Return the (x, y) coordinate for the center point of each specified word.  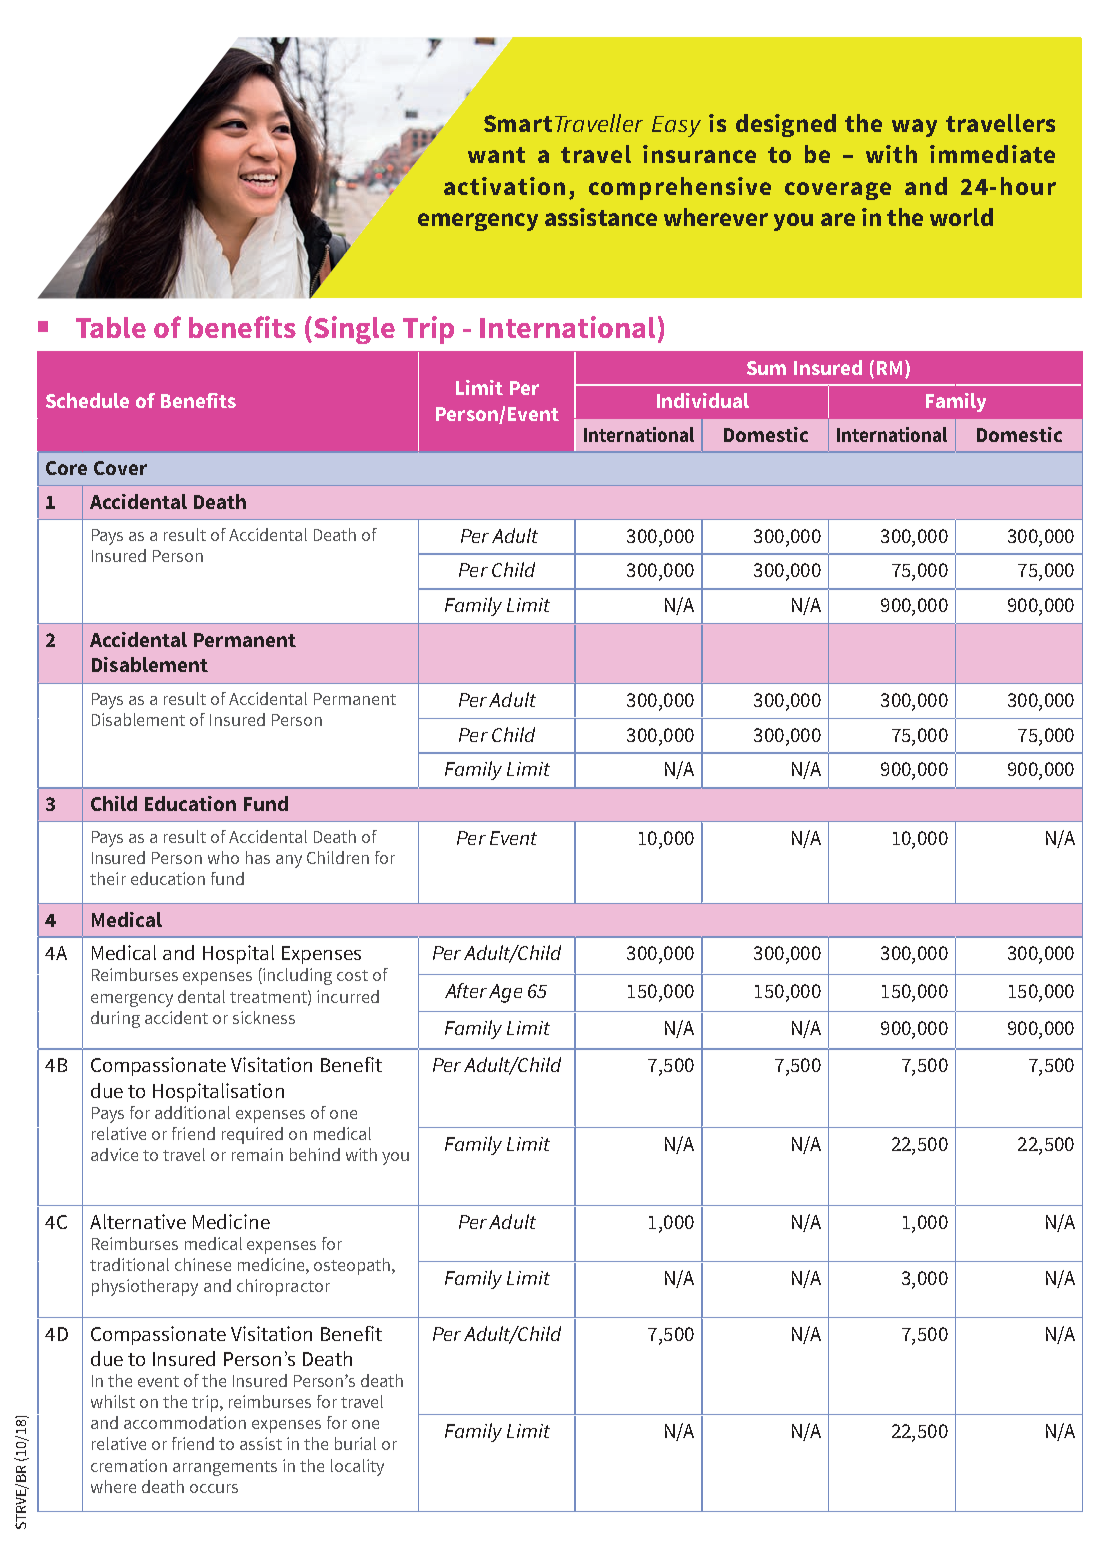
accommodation (185, 1422)
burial (355, 1443)
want (496, 155)
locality (357, 1467)
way (914, 128)
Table (111, 327)
